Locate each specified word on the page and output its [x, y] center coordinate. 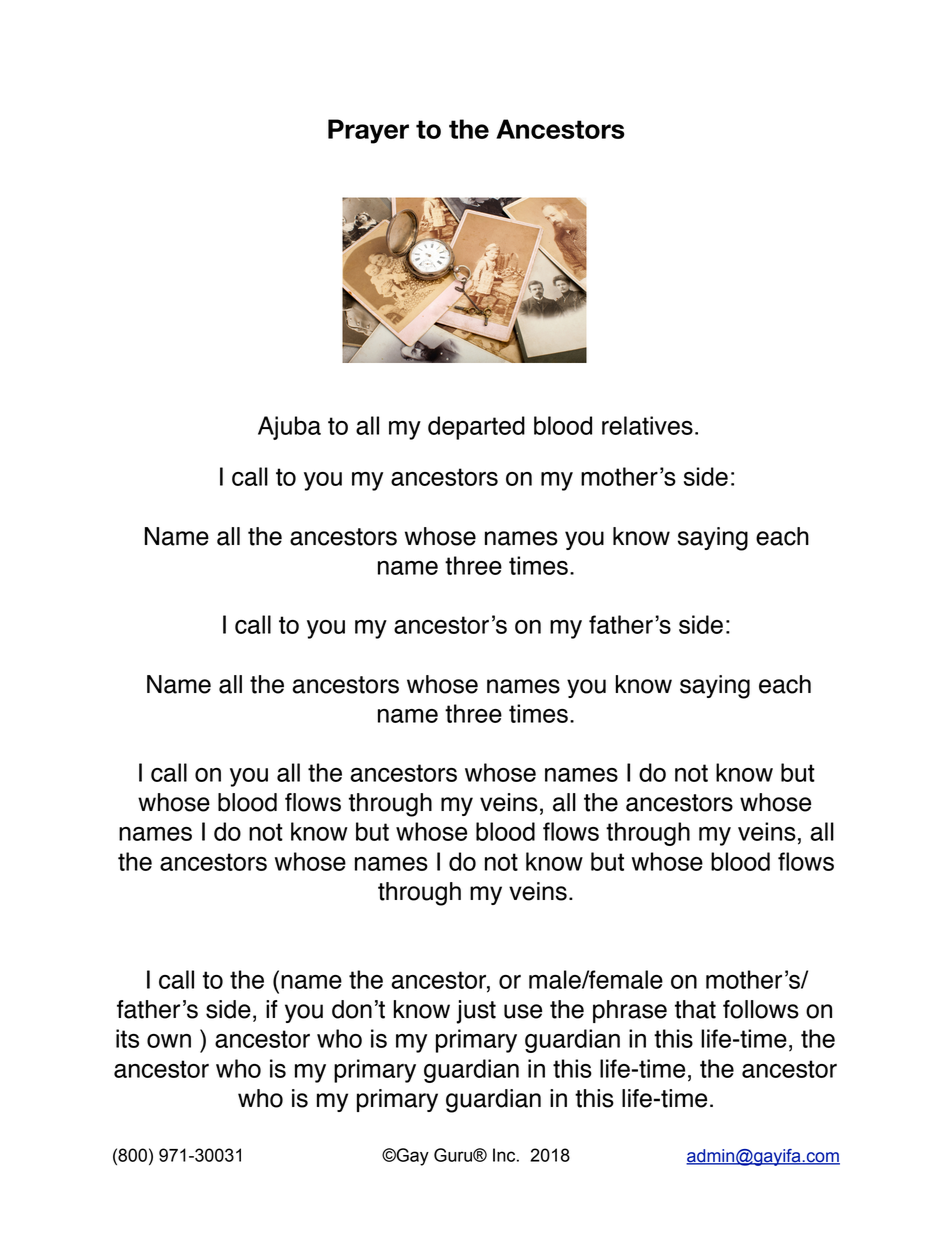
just [476, 1012]
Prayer [368, 131]
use [523, 1011]
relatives [647, 425]
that [695, 1009]
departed [476, 428]
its [127, 1038]
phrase [630, 1011]
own [169, 1041]
